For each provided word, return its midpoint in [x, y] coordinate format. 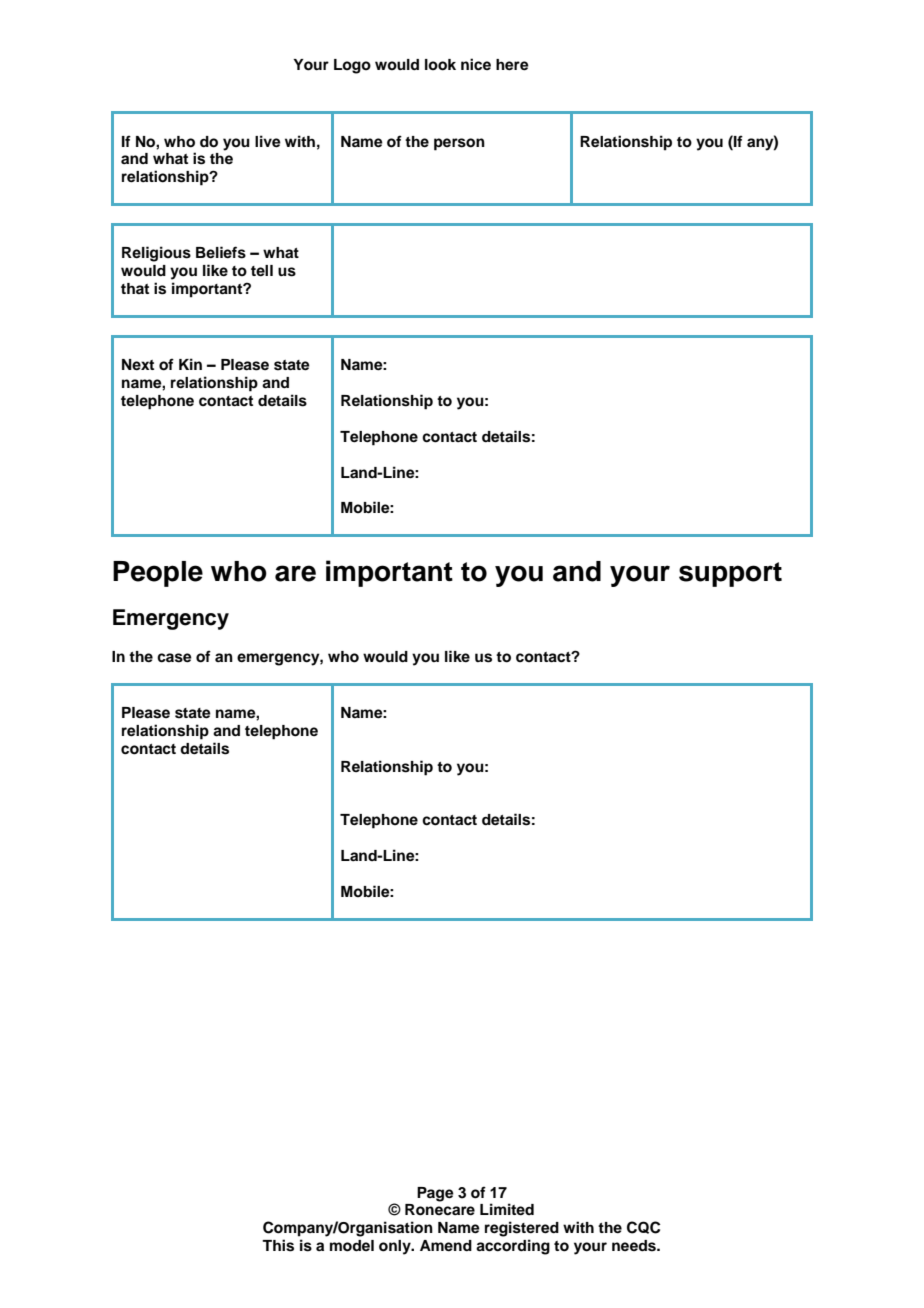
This [278, 1245]
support [730, 574]
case [174, 658]
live [268, 141]
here [512, 65]
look [440, 65]
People [158, 574]
